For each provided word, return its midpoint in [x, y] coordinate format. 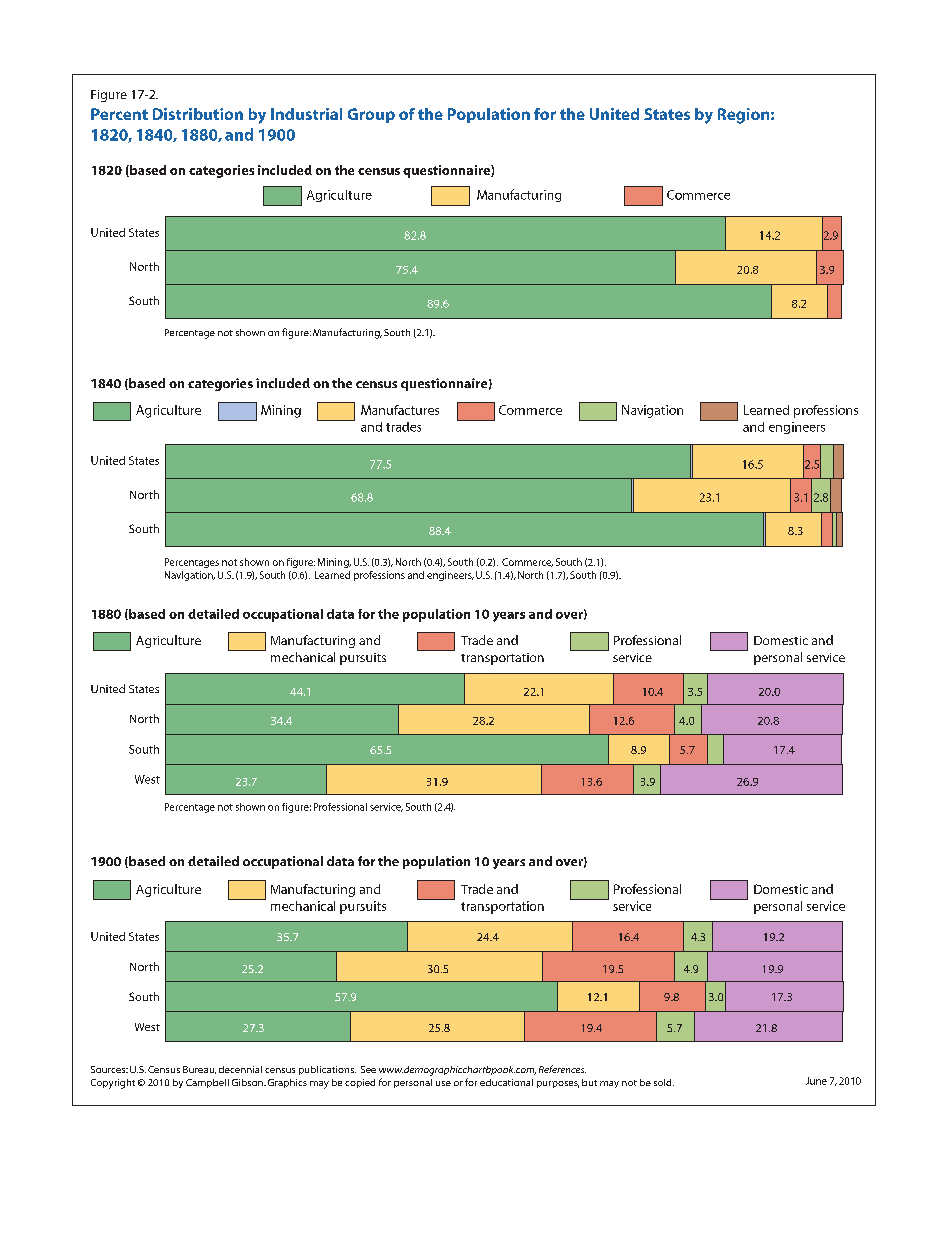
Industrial [306, 114]
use [443, 1083]
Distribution [198, 114]
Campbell [207, 1083]
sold [664, 1082]
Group [371, 115]
